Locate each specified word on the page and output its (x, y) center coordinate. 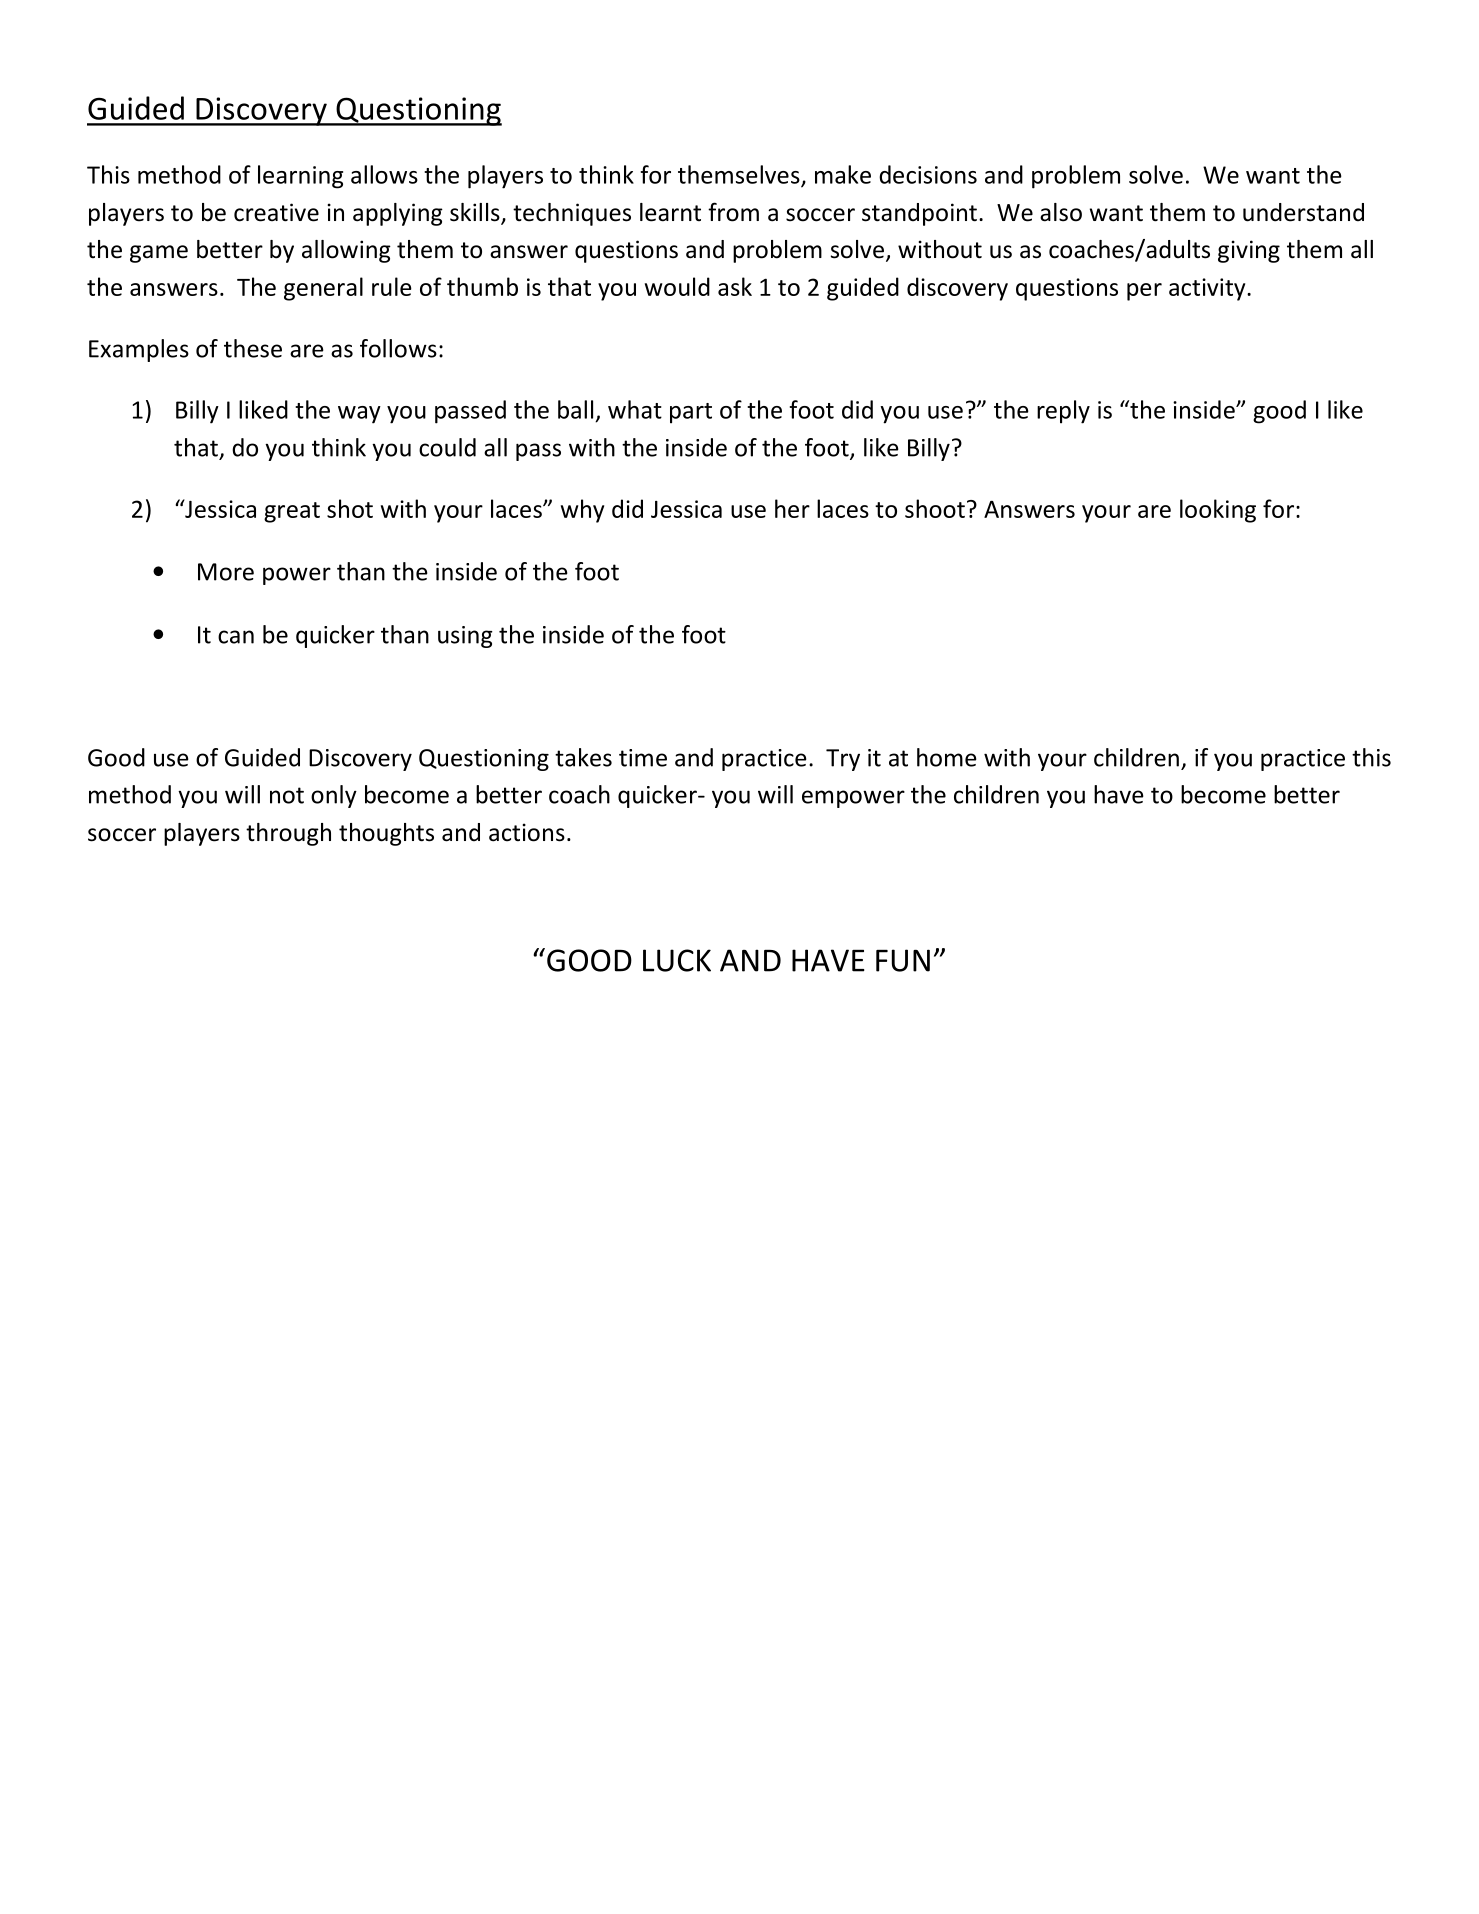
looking (1218, 511)
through (288, 834)
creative (276, 212)
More (226, 572)
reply (1063, 412)
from (733, 212)
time (643, 758)
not (287, 795)
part (691, 413)
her (792, 508)
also (1061, 212)
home (947, 757)
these (253, 348)
